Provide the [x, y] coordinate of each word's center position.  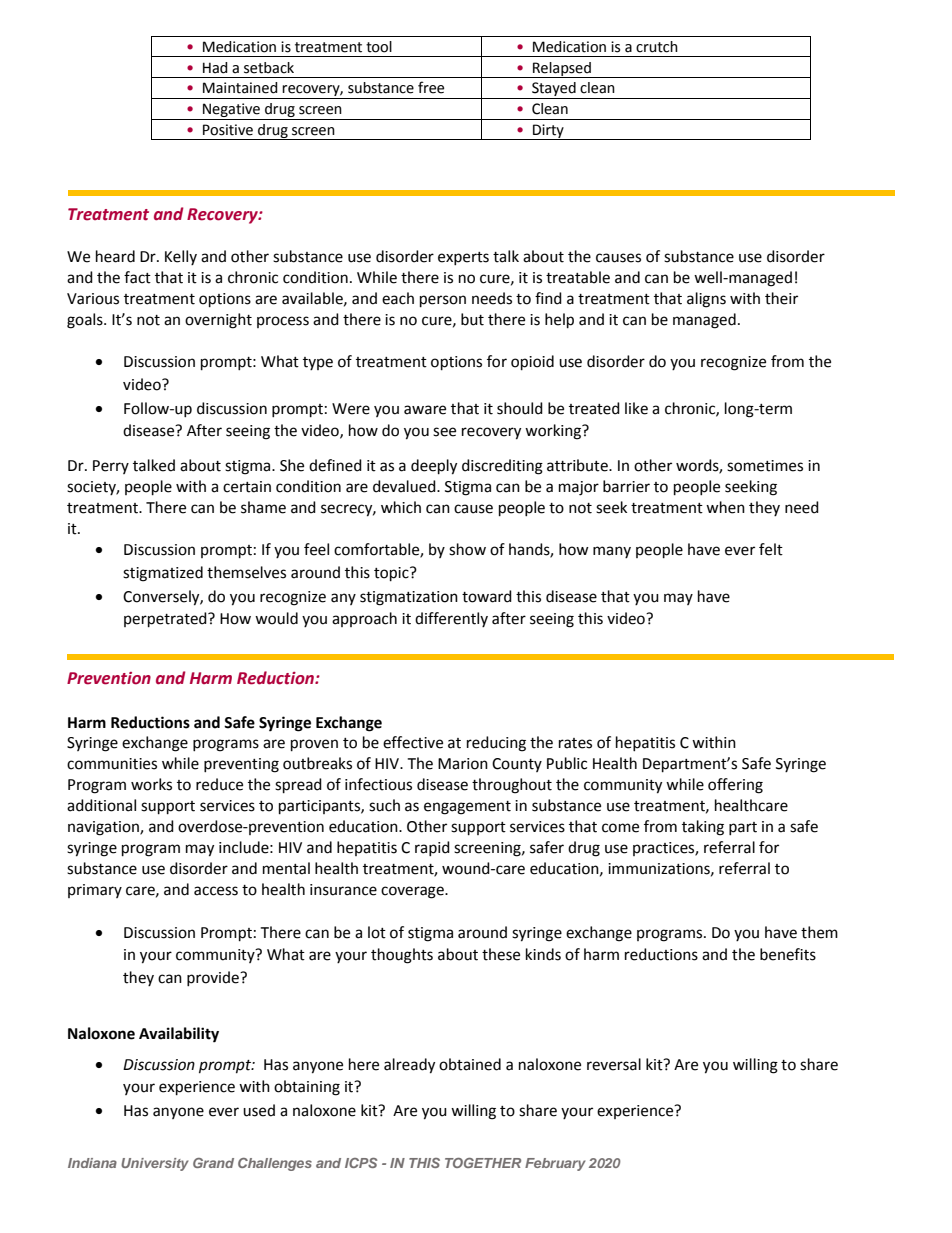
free [431, 87]
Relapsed [562, 70]
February [555, 1164]
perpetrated [166, 620]
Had [215, 68]
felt [771, 549]
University [155, 1164]
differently [451, 619]
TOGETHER [483, 1163]
